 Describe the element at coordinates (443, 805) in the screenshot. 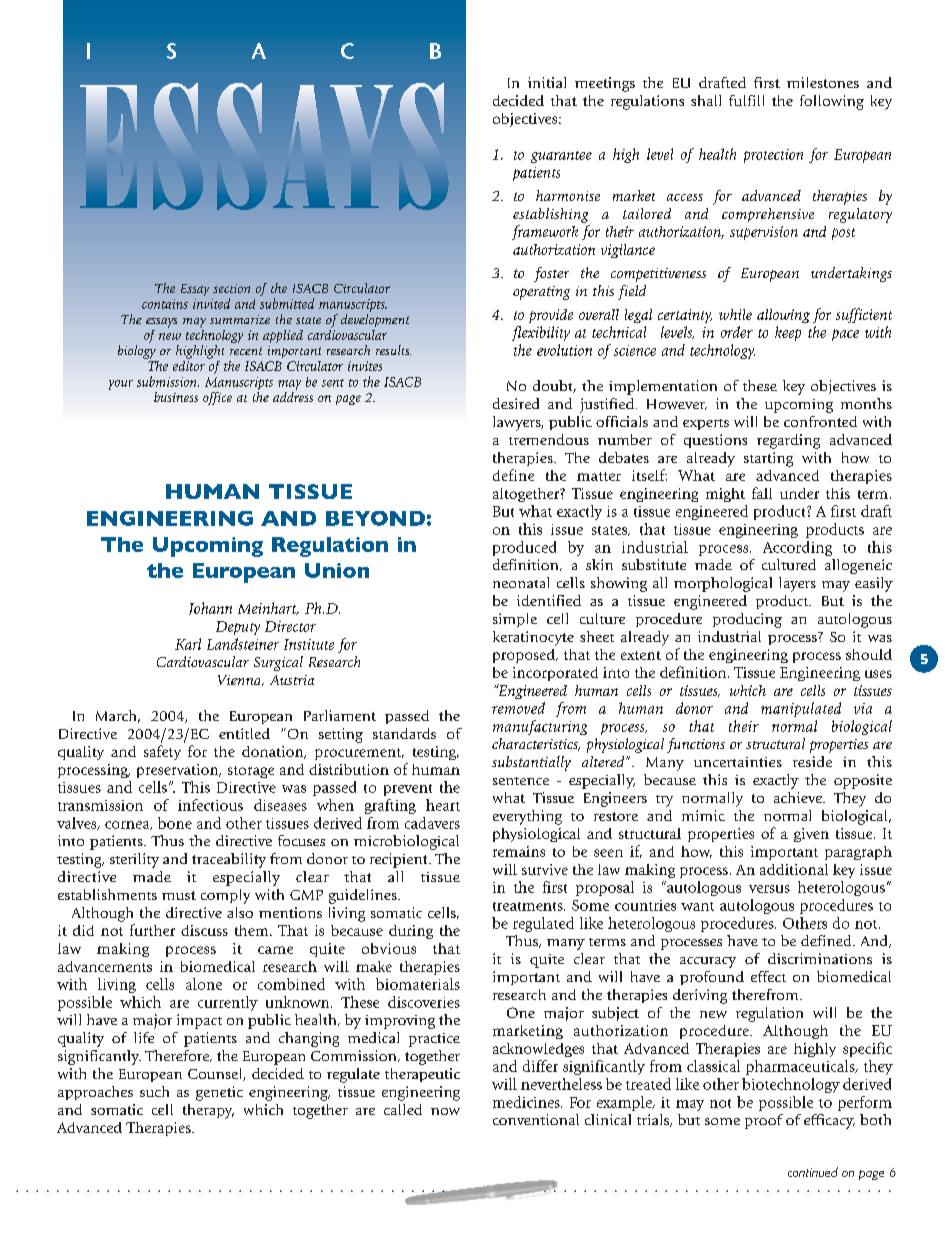

I see `heart` at that location.
